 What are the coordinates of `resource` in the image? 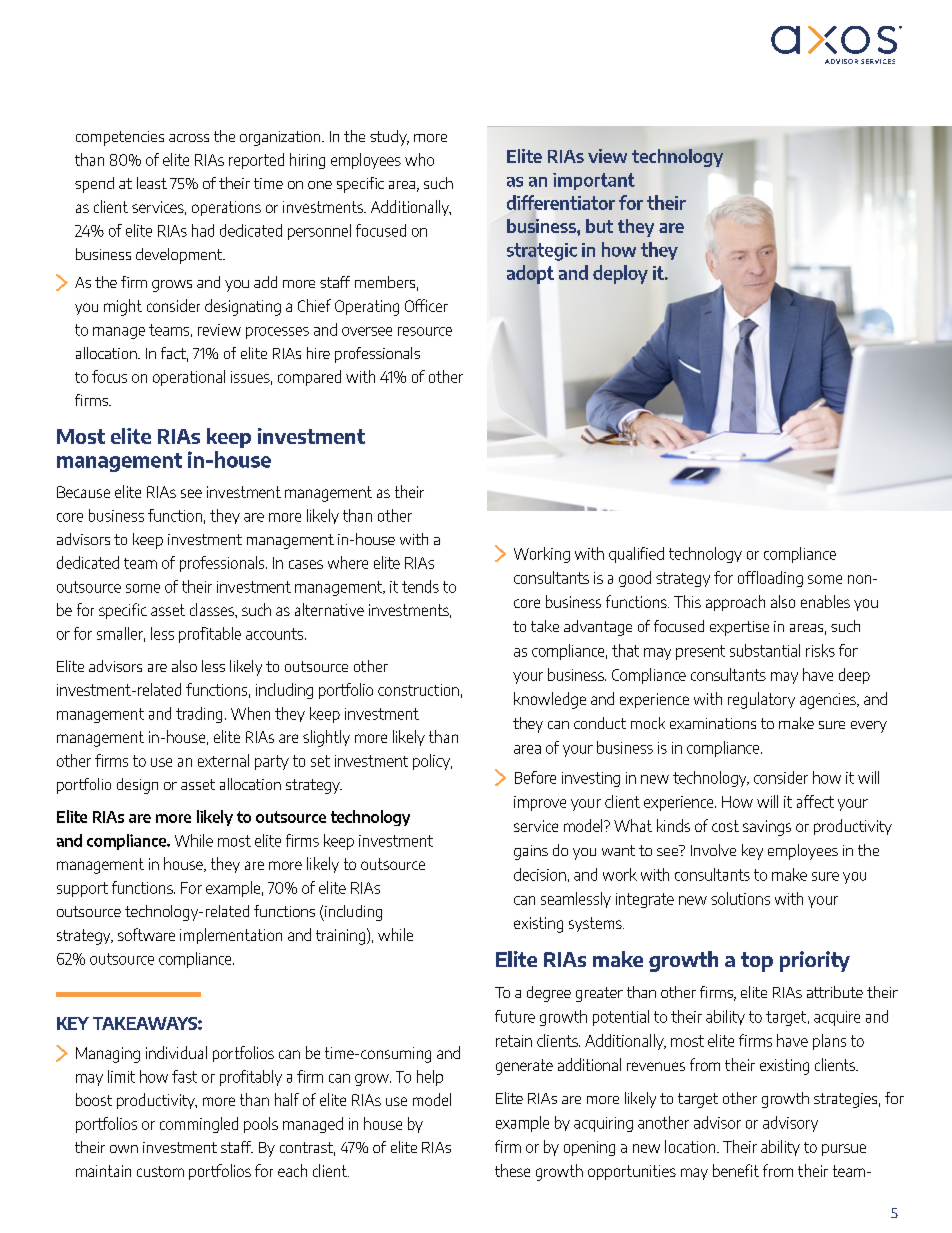 It's located at (425, 331).
